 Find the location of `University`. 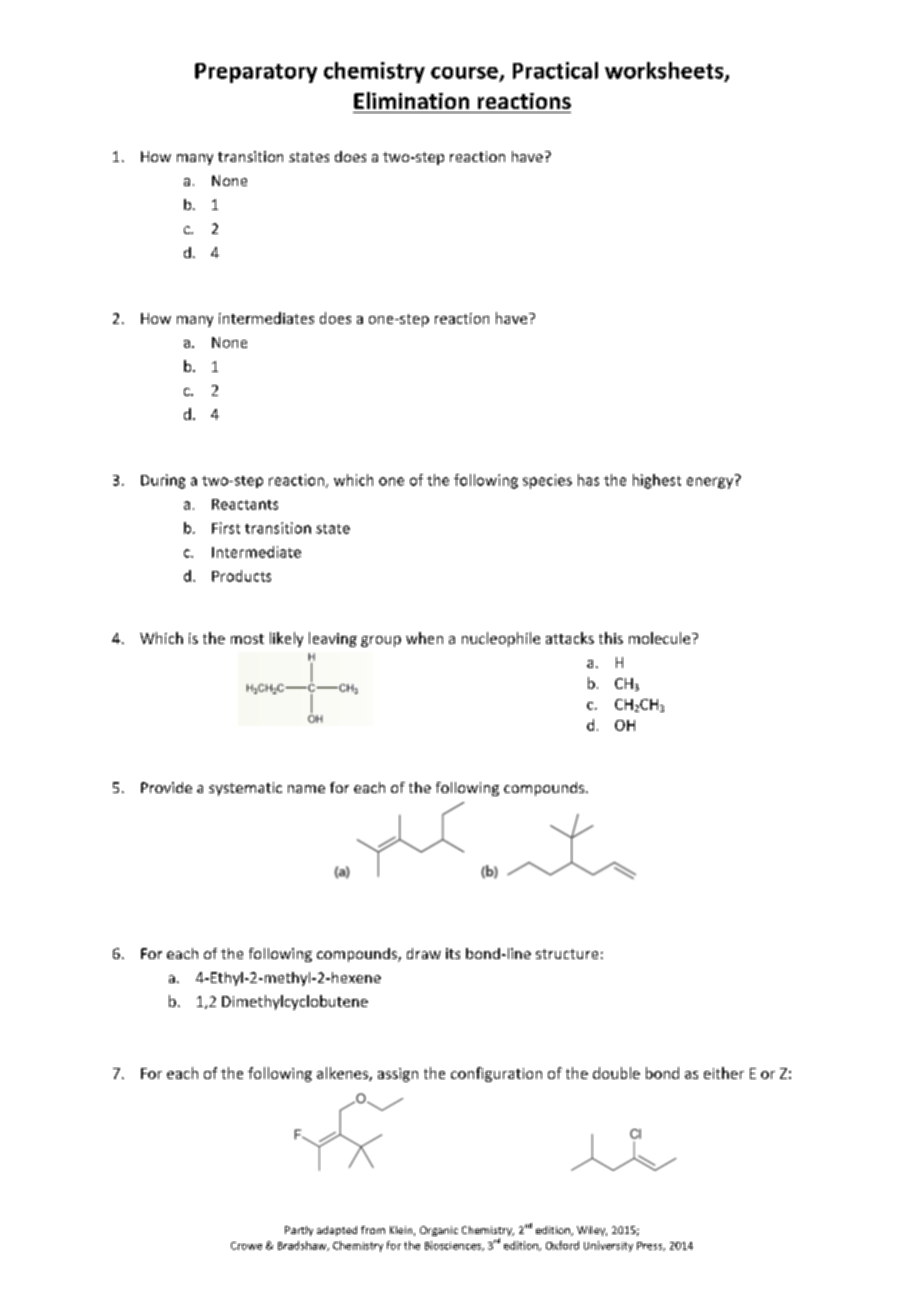

University is located at coordinates (608, 1246).
